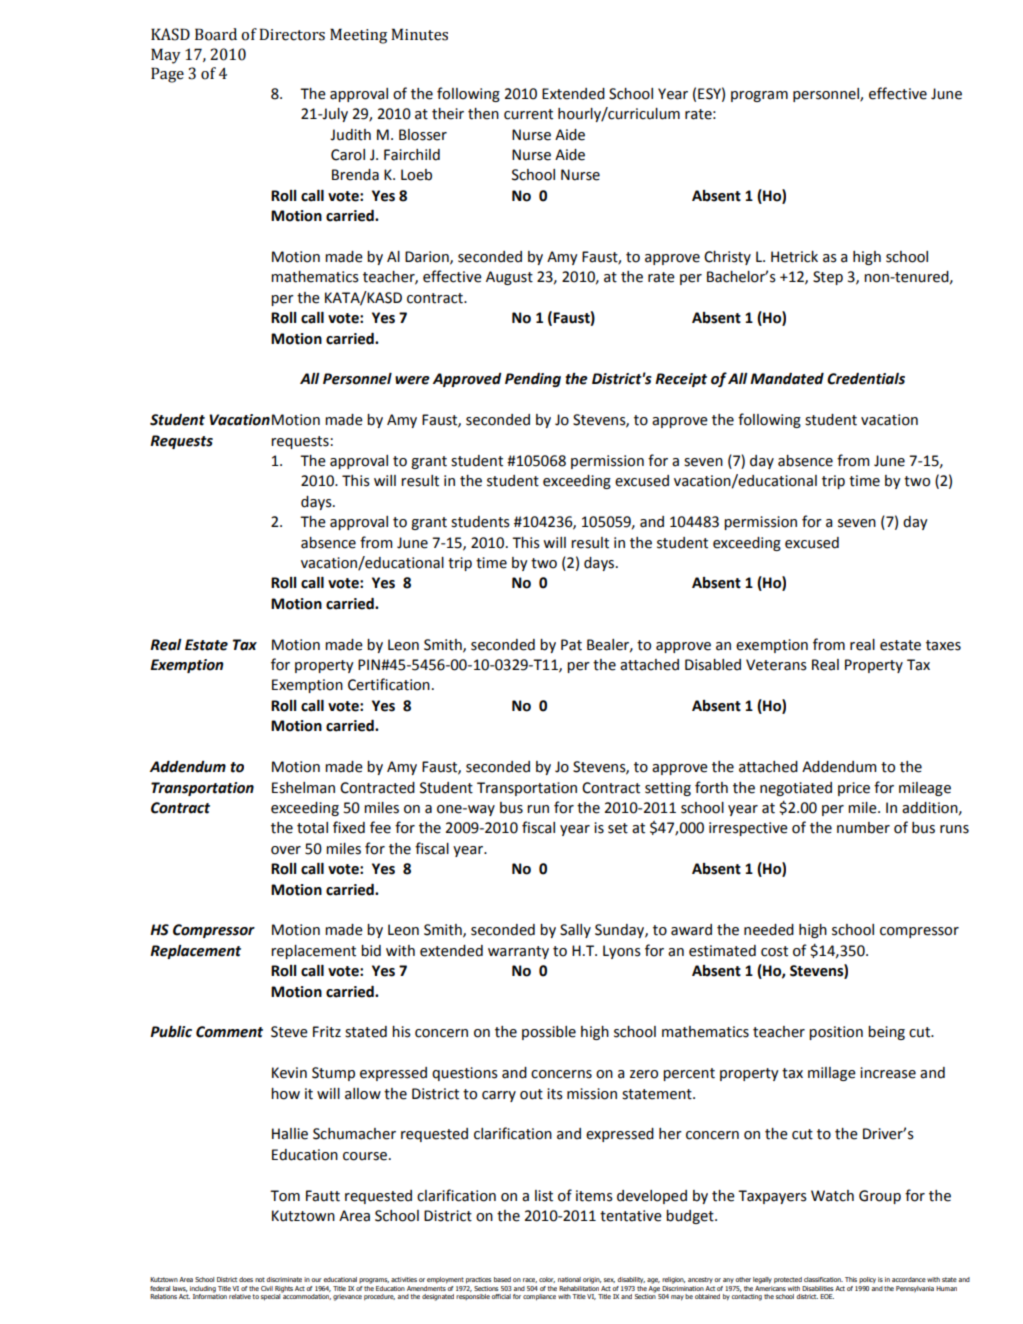 The height and width of the image is (1324, 1023). What do you see at coordinates (260, 1279) in the image?
I see `not` at bounding box center [260, 1279].
